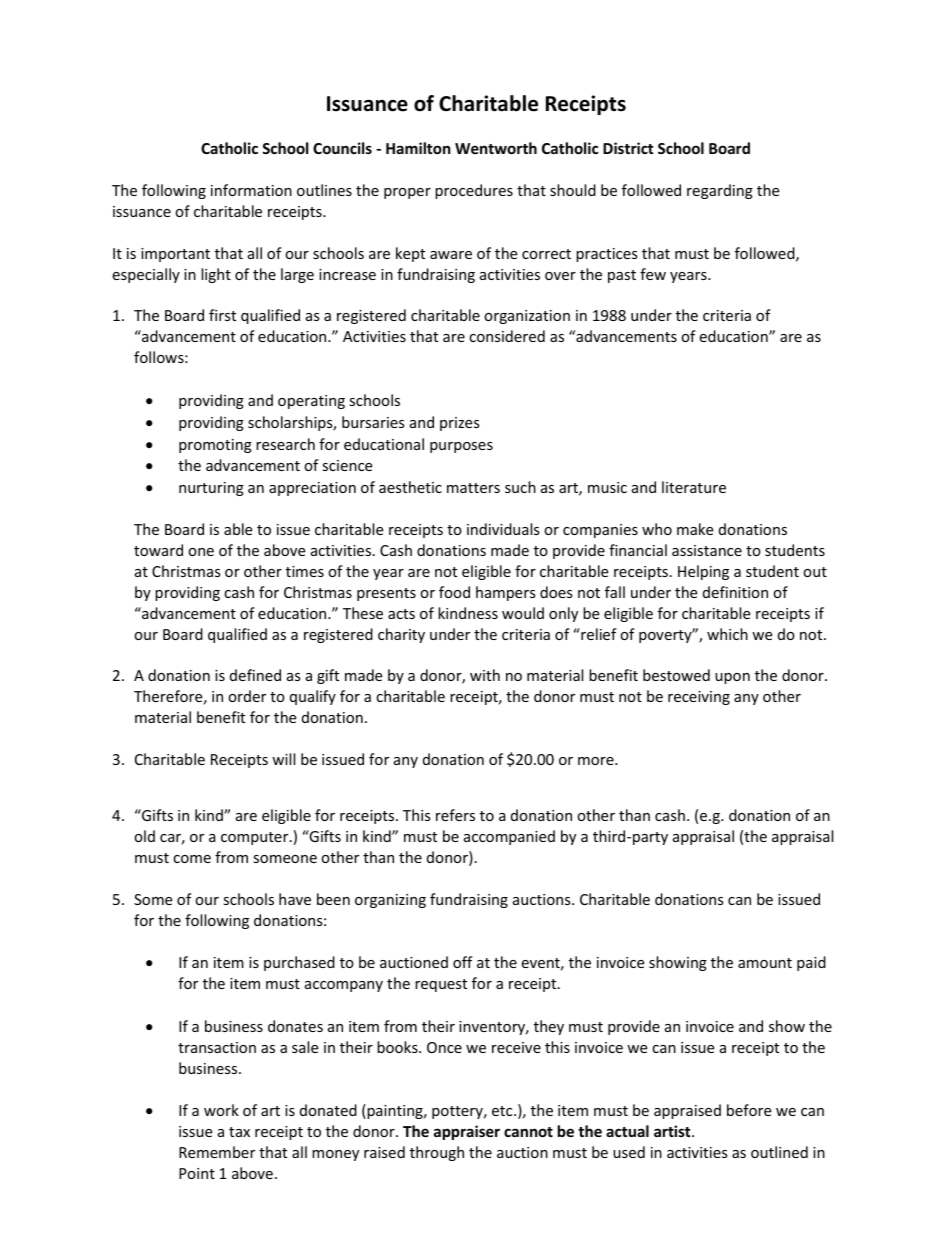 Image resolution: width=952 pixels, height=1233 pixels. I want to click on information, so click(251, 190).
